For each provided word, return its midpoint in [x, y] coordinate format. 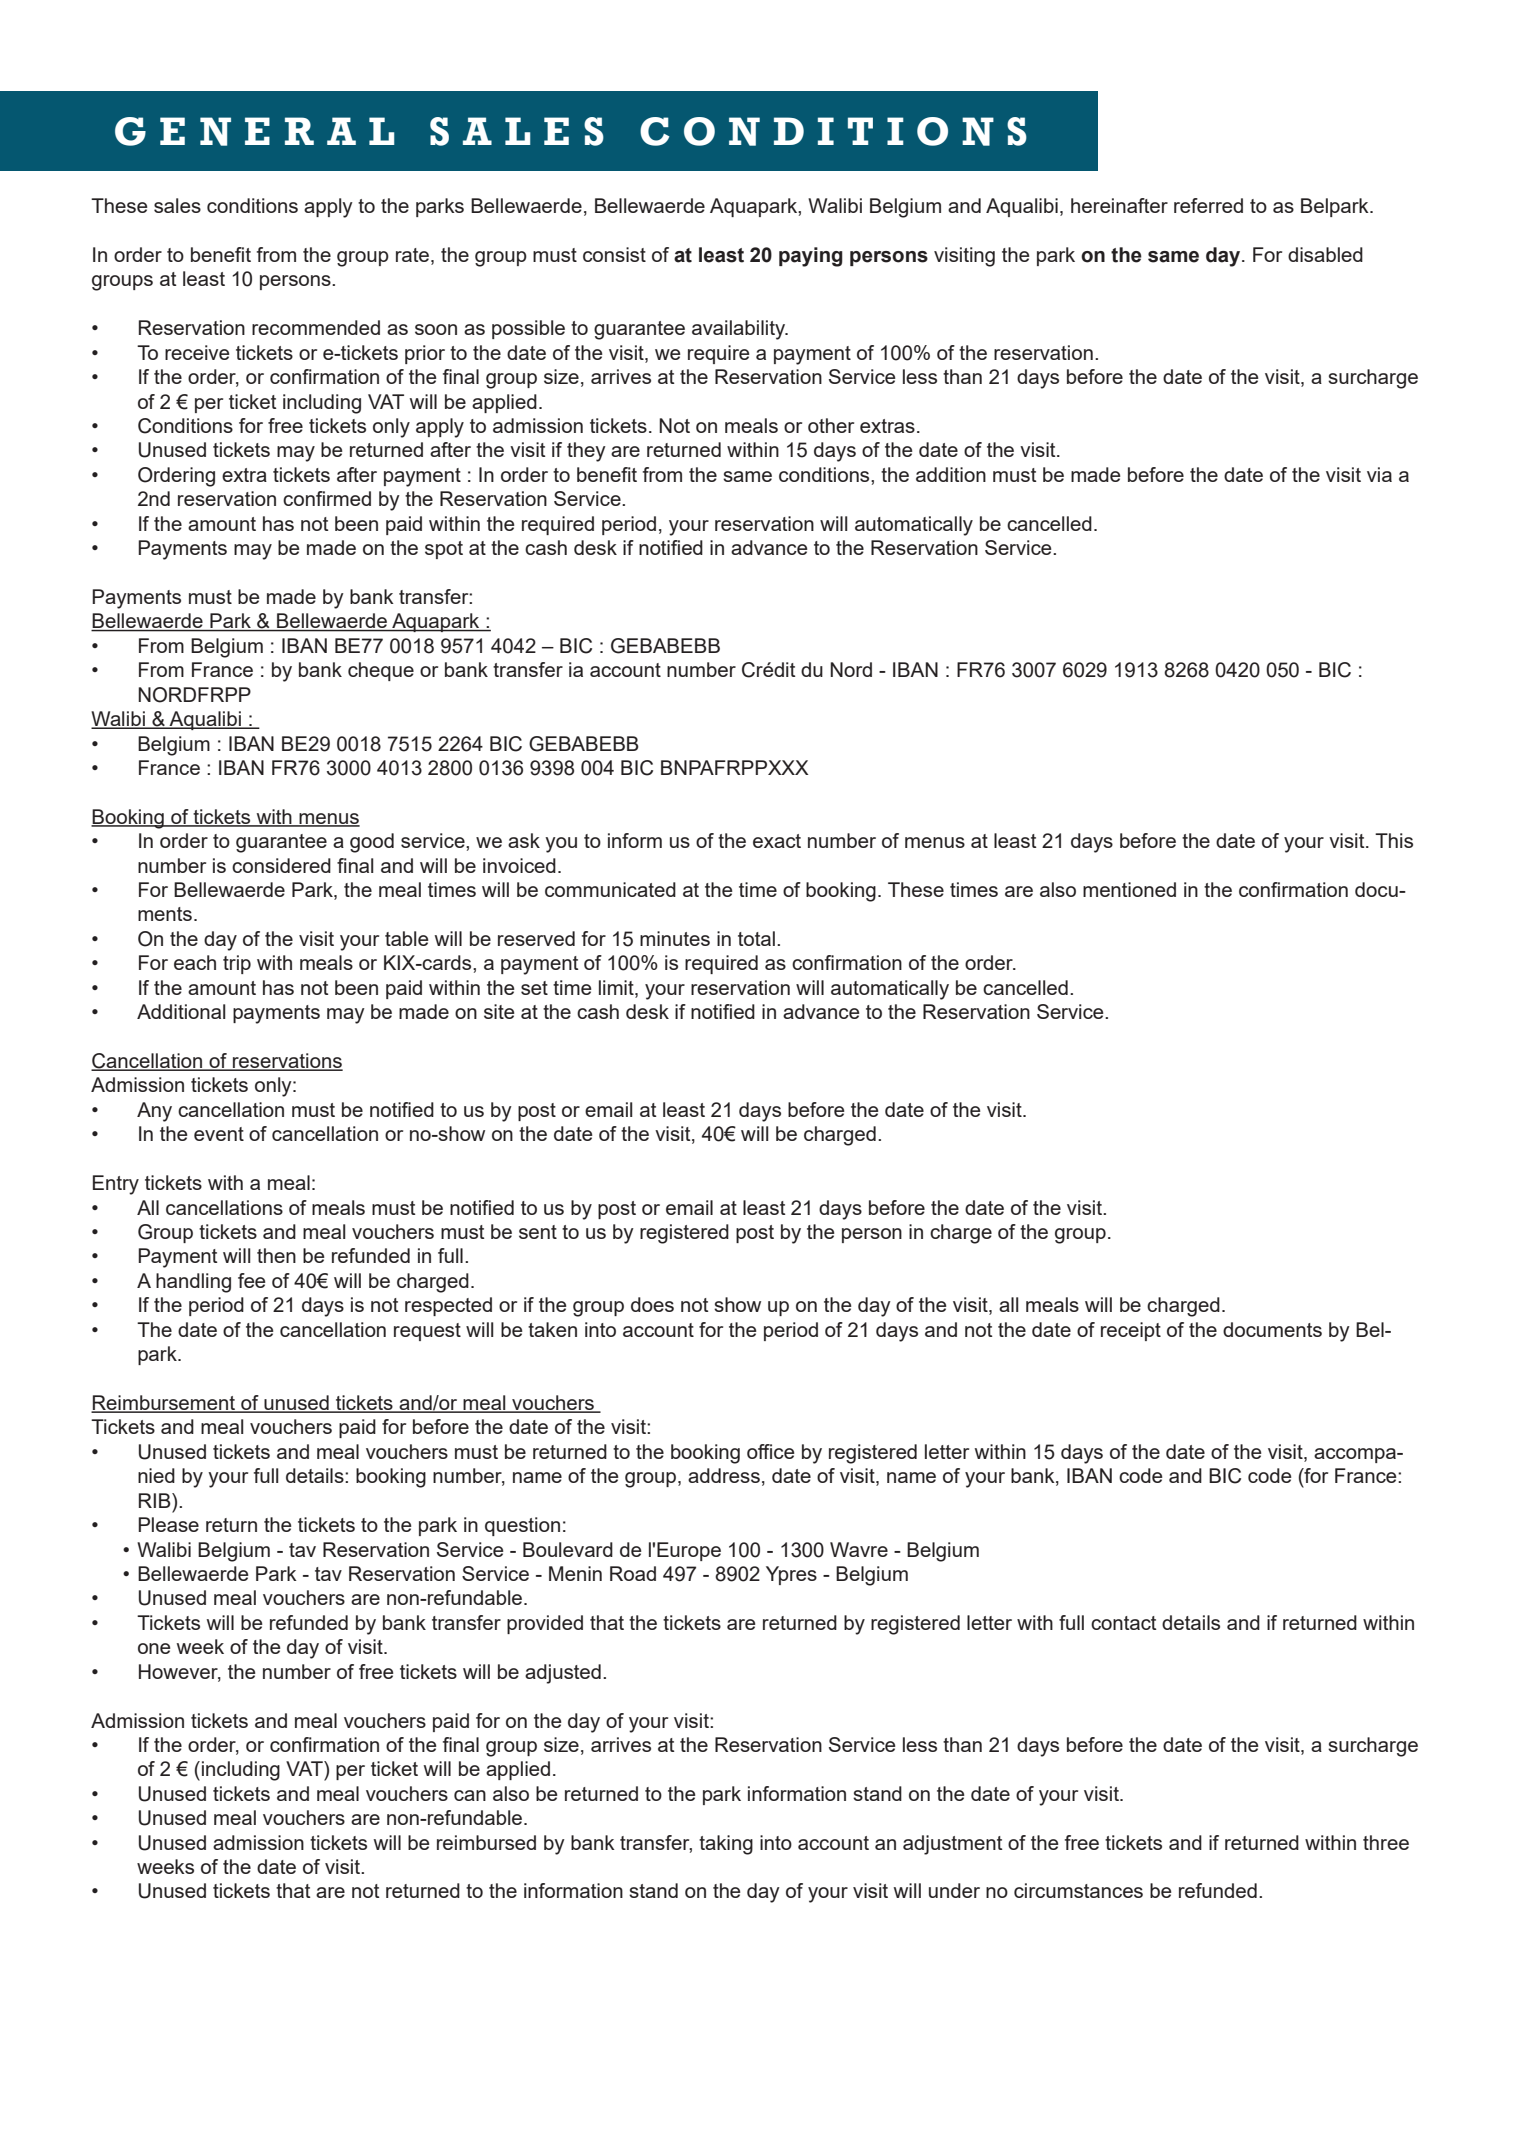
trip [237, 964]
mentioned [1129, 889]
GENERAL [254, 131]
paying [811, 257]
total [756, 938]
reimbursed [486, 1842]
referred [1208, 205]
